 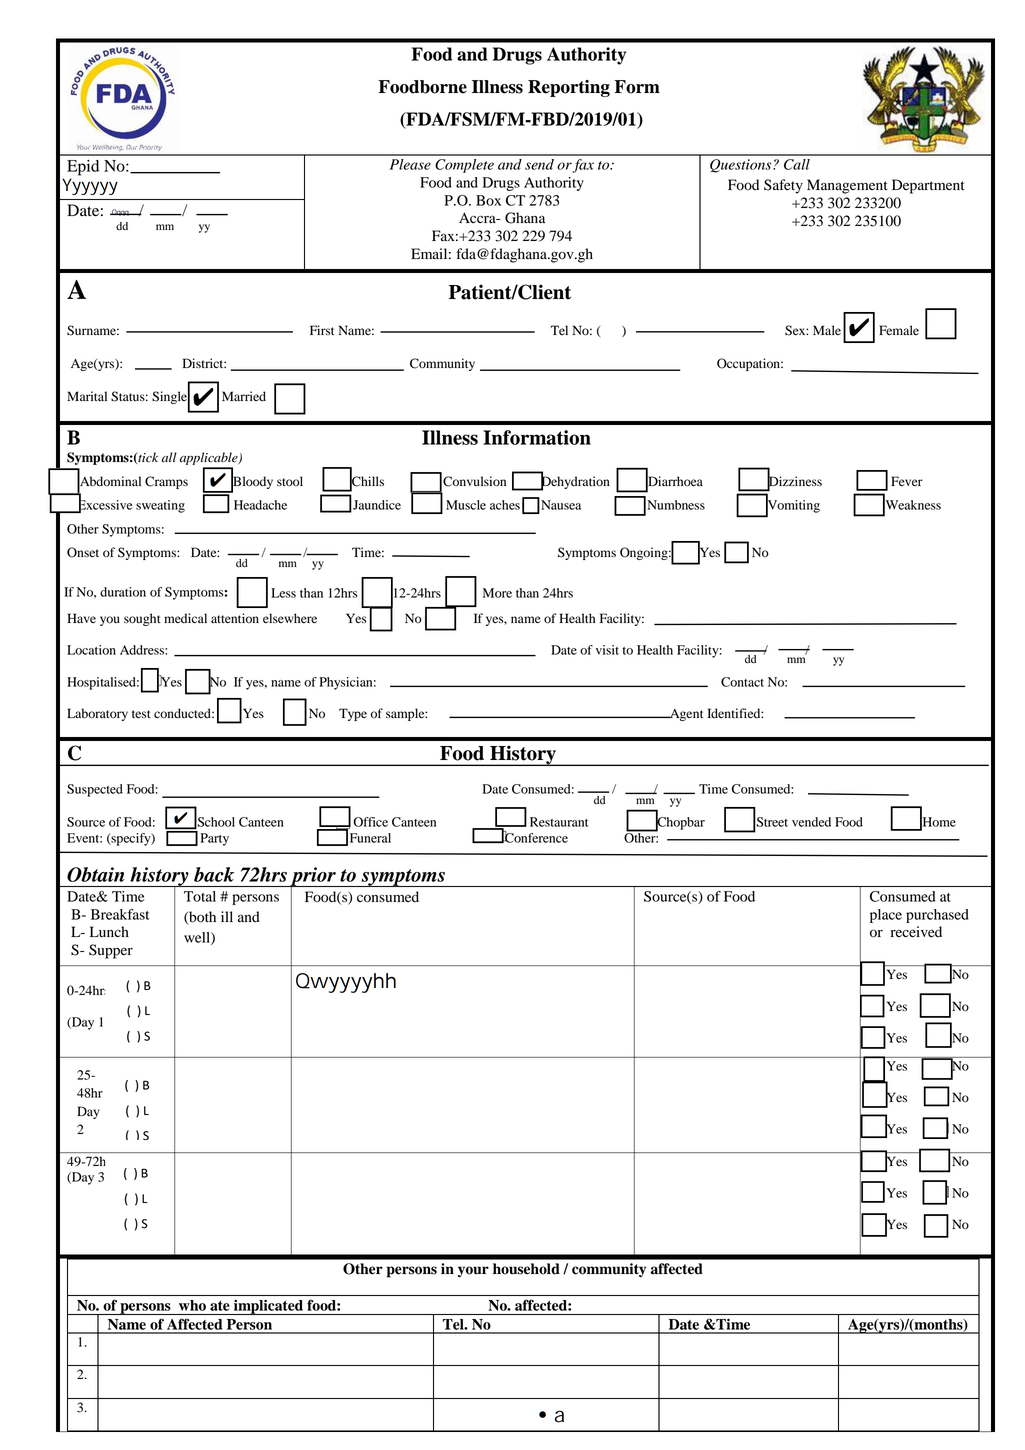 I want to click on Contact, so click(x=742, y=682).
